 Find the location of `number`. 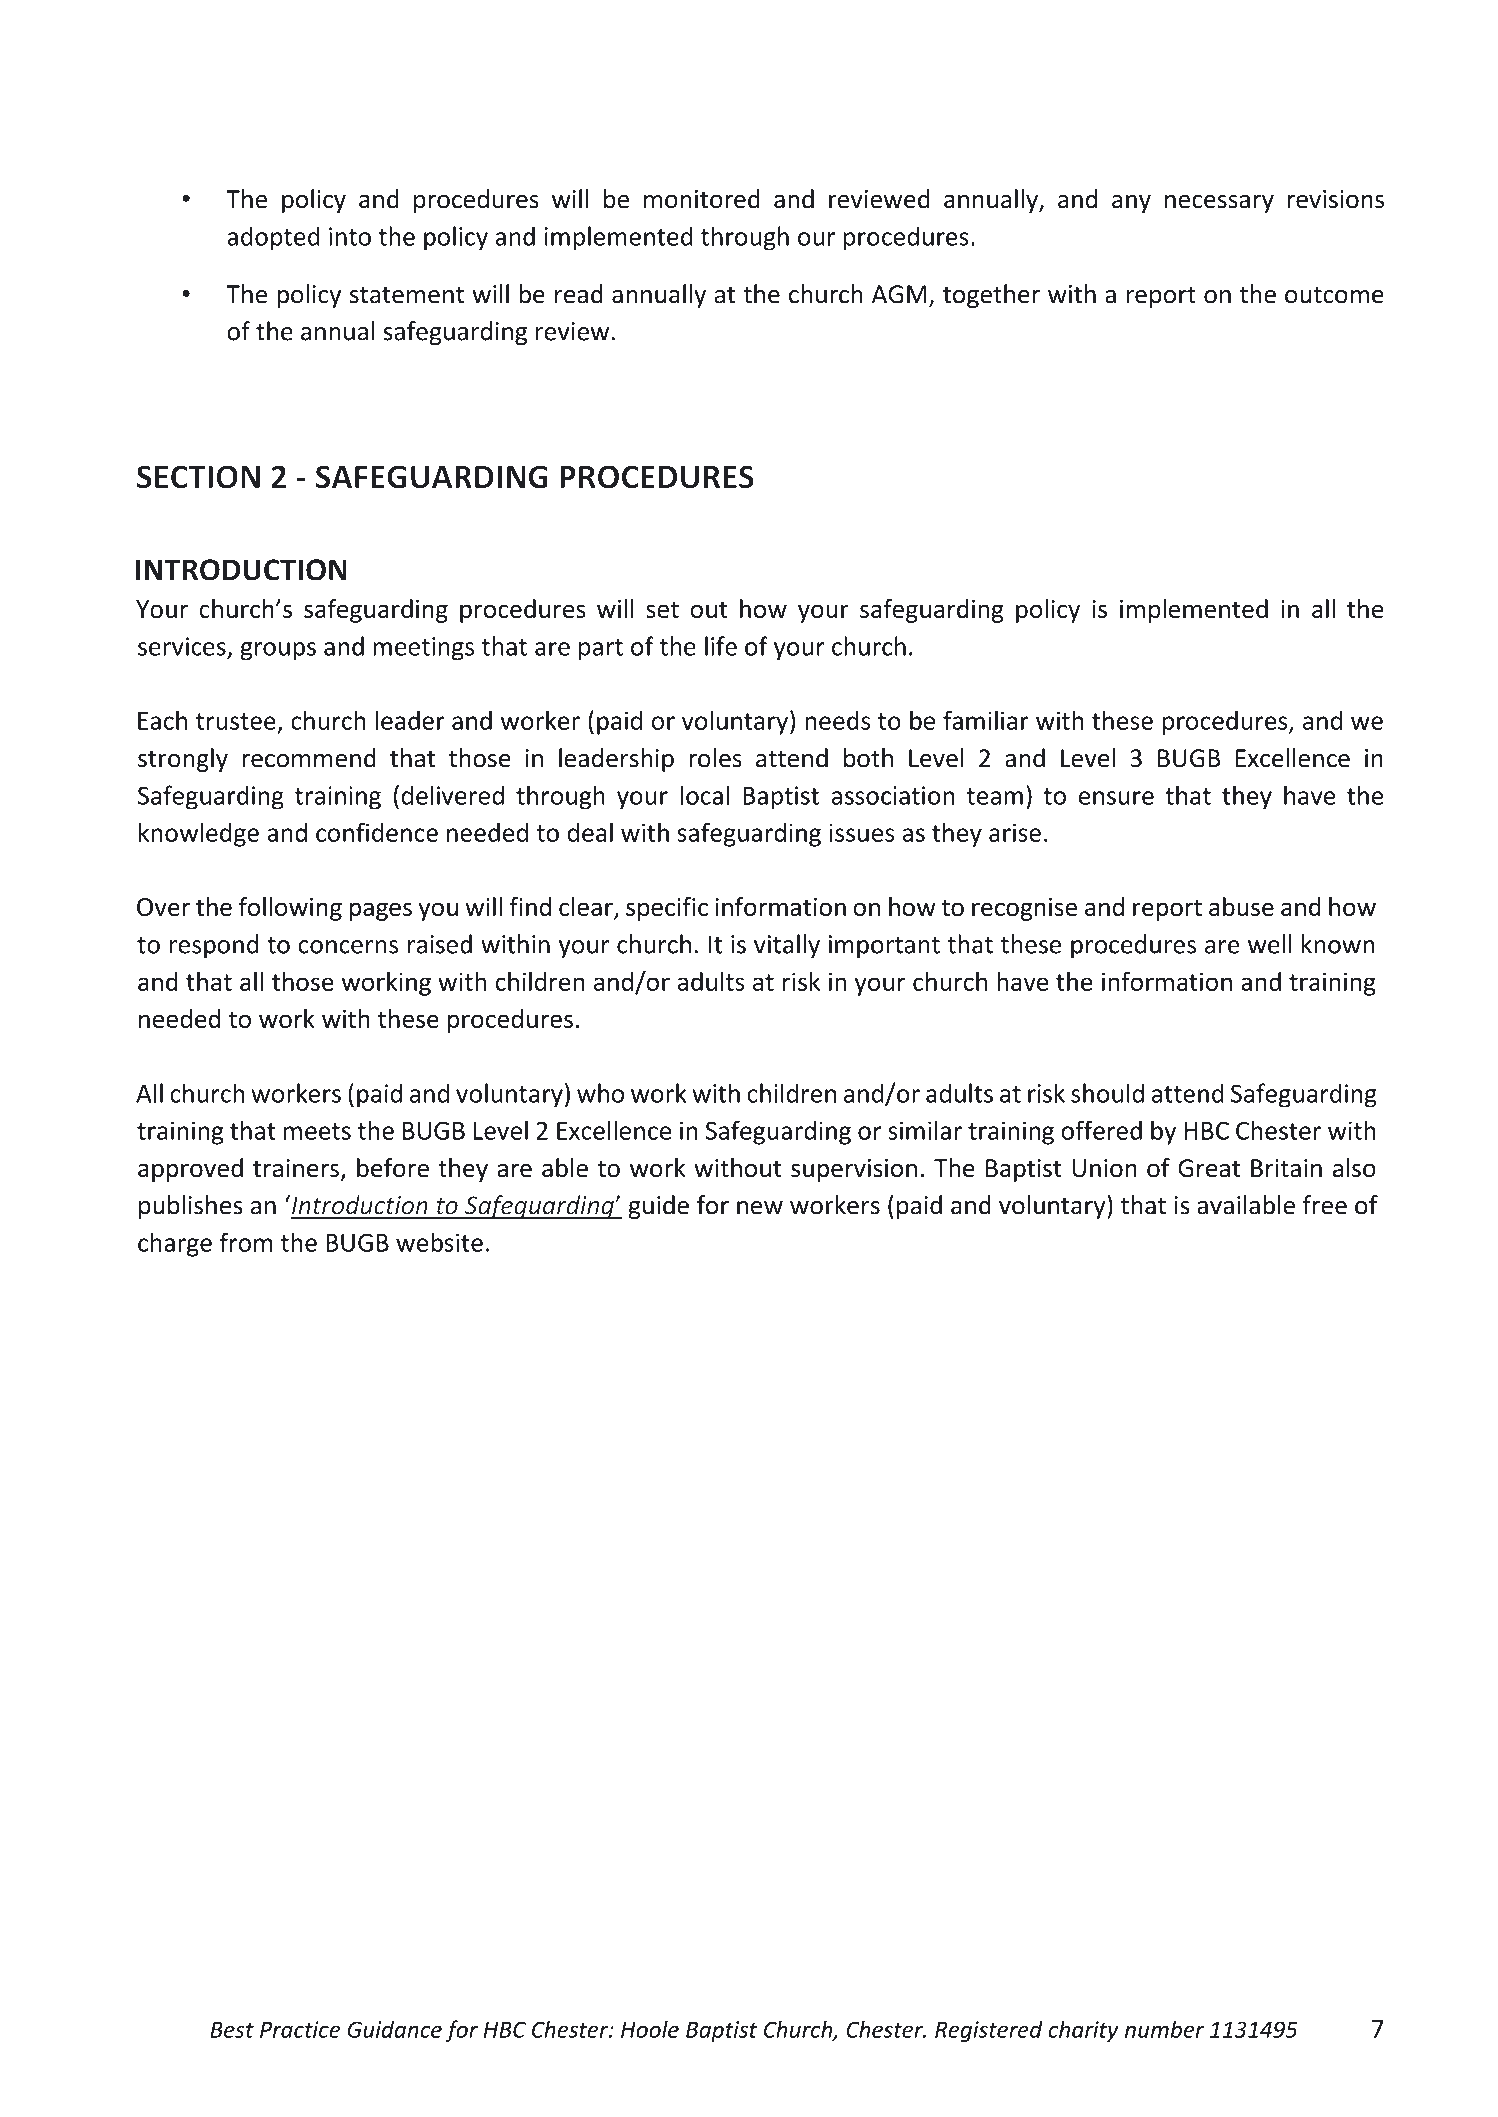

number is located at coordinates (1164, 2029).
